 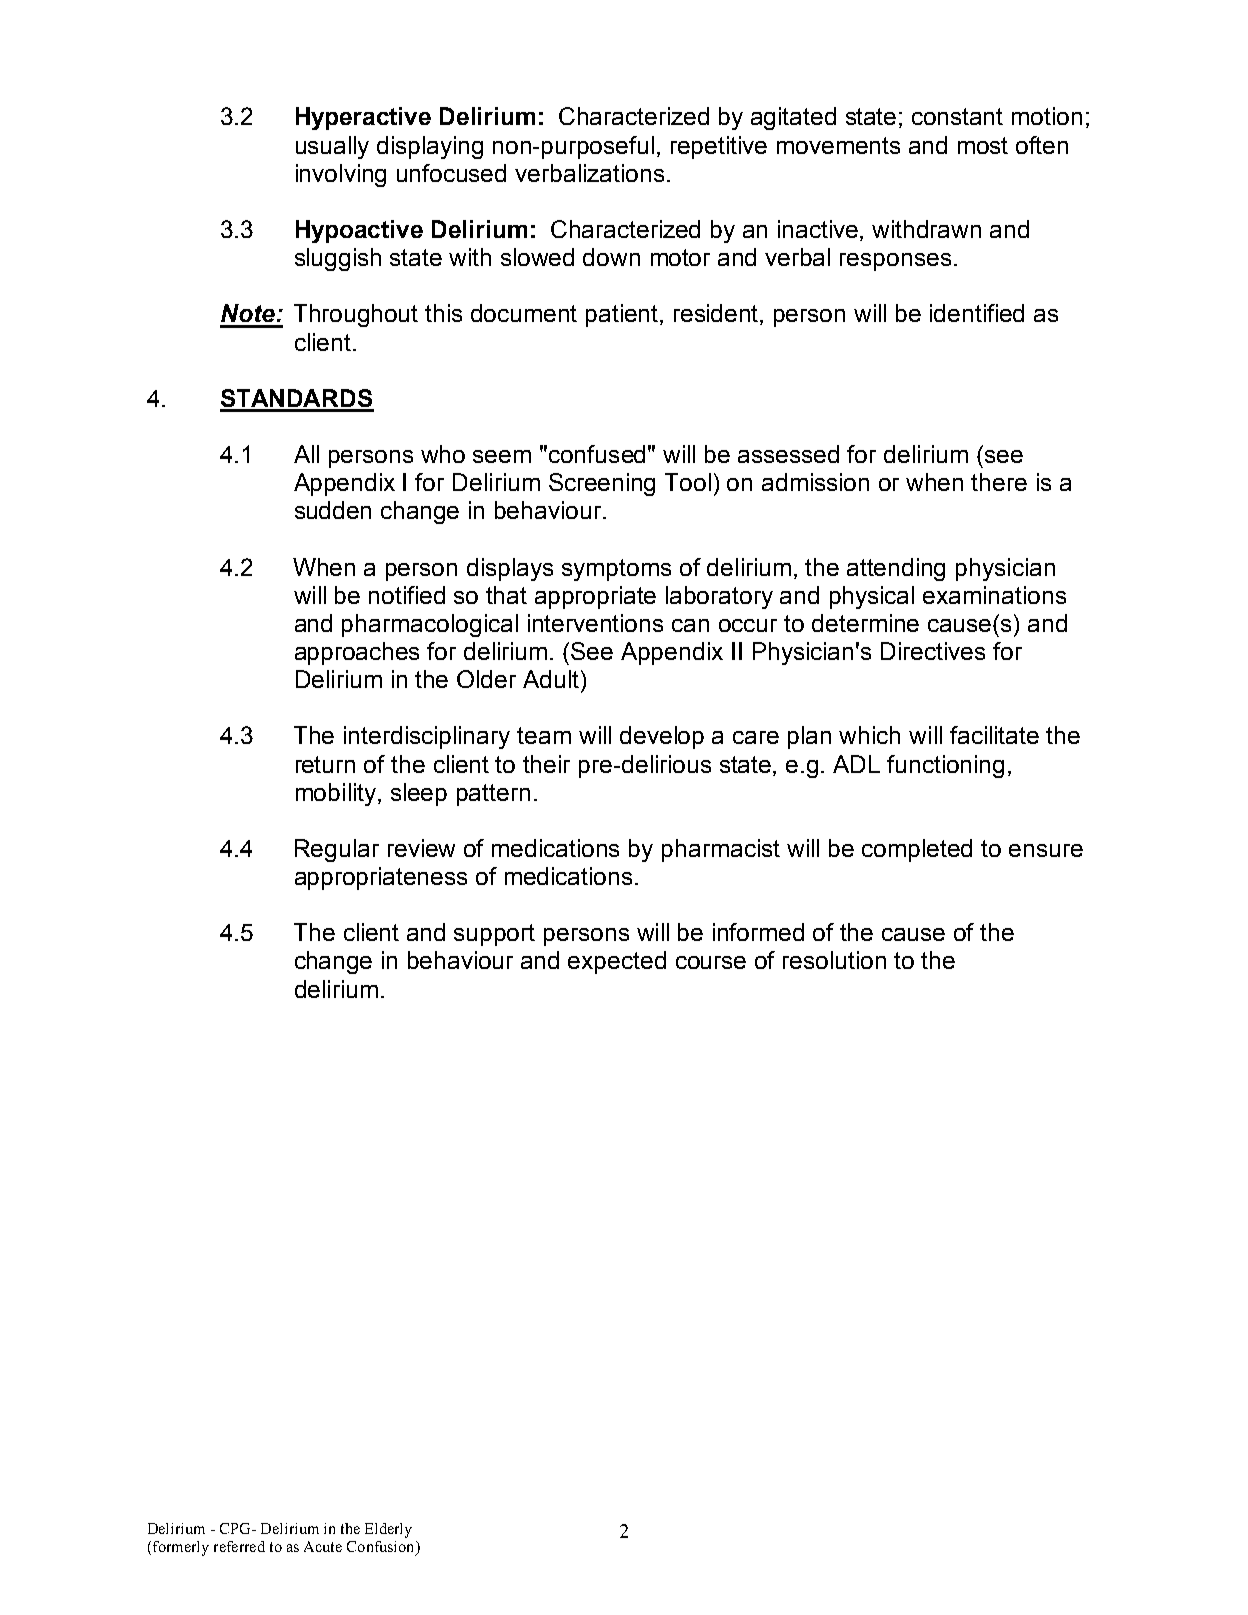 What do you see at coordinates (983, 145) in the document?
I see `most` at bounding box center [983, 145].
